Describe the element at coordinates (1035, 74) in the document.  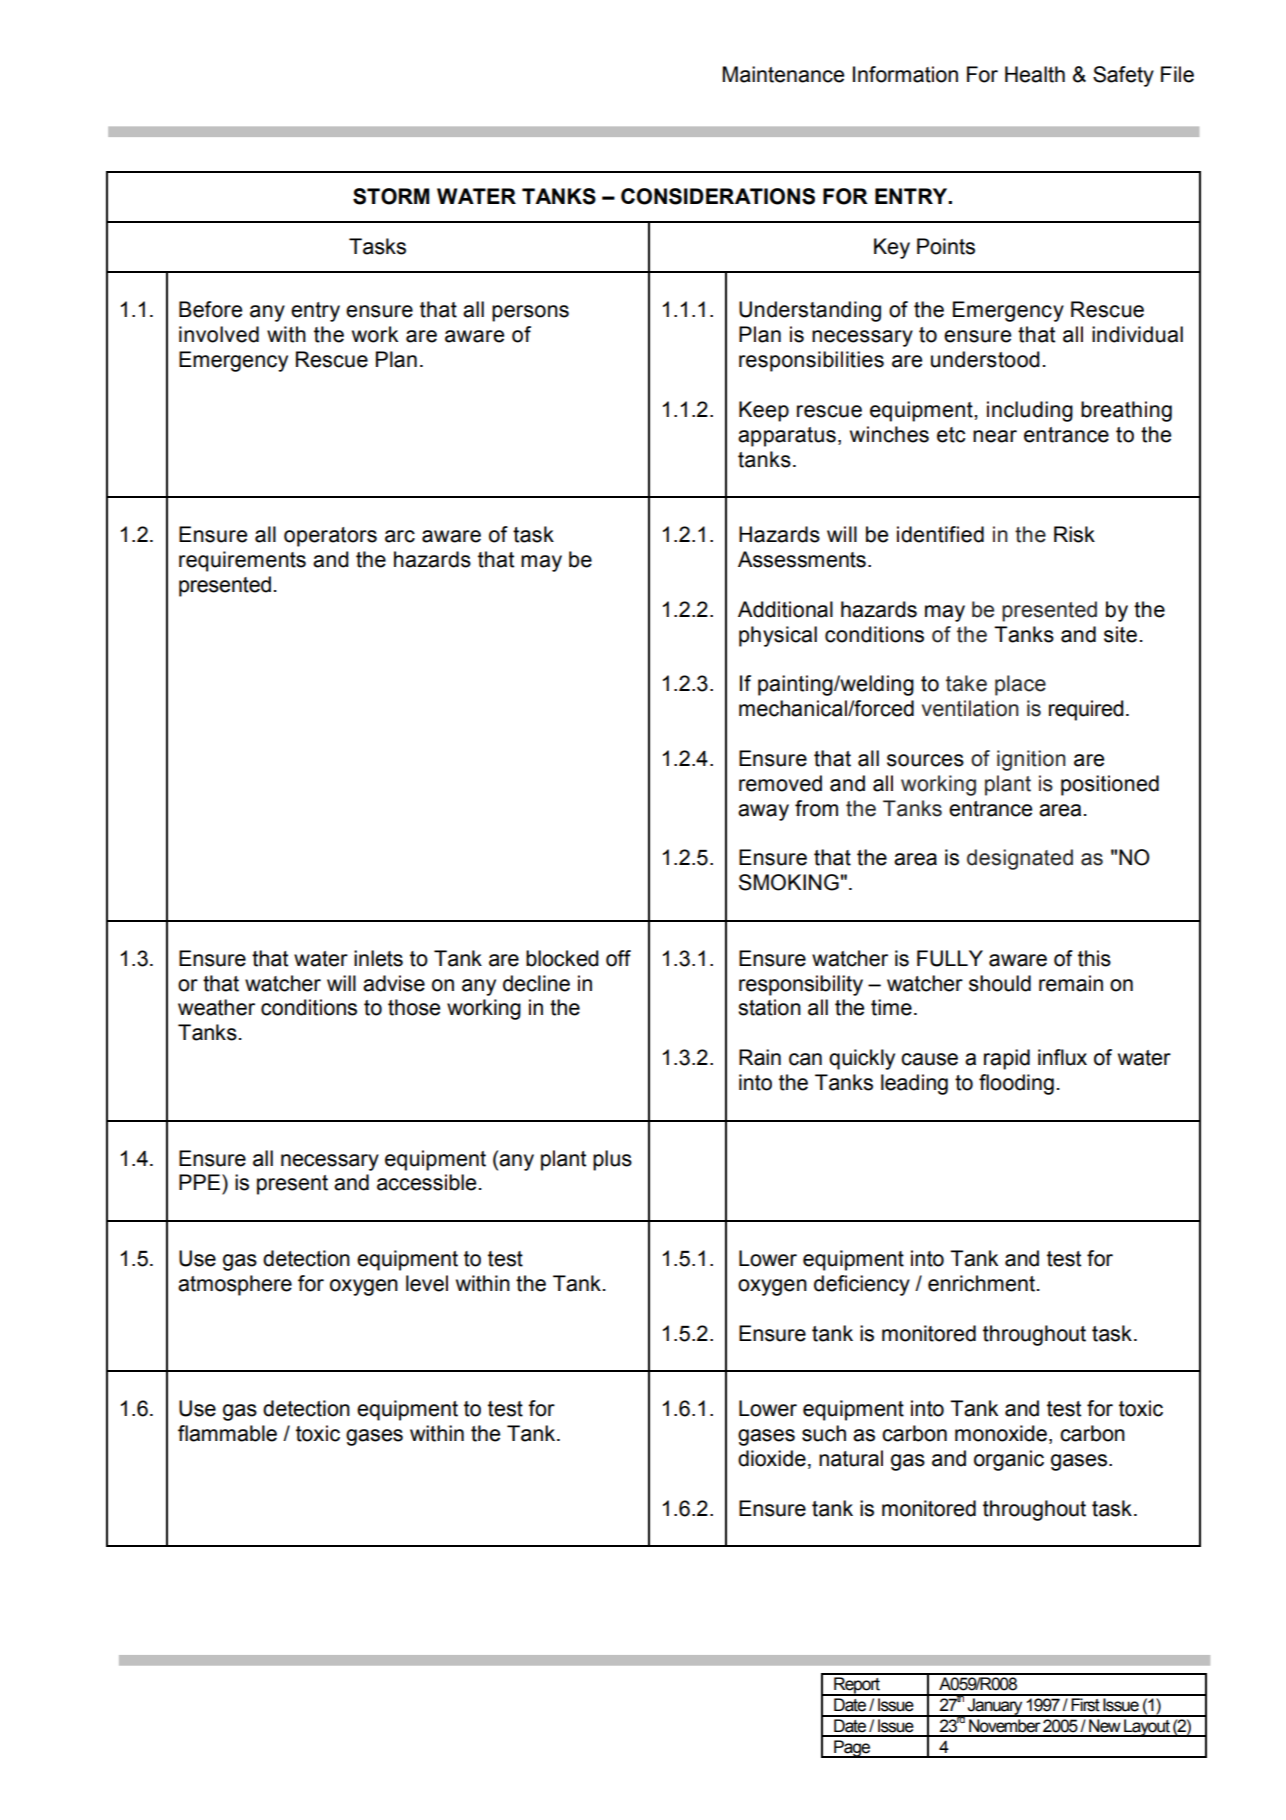
I see `Health` at that location.
